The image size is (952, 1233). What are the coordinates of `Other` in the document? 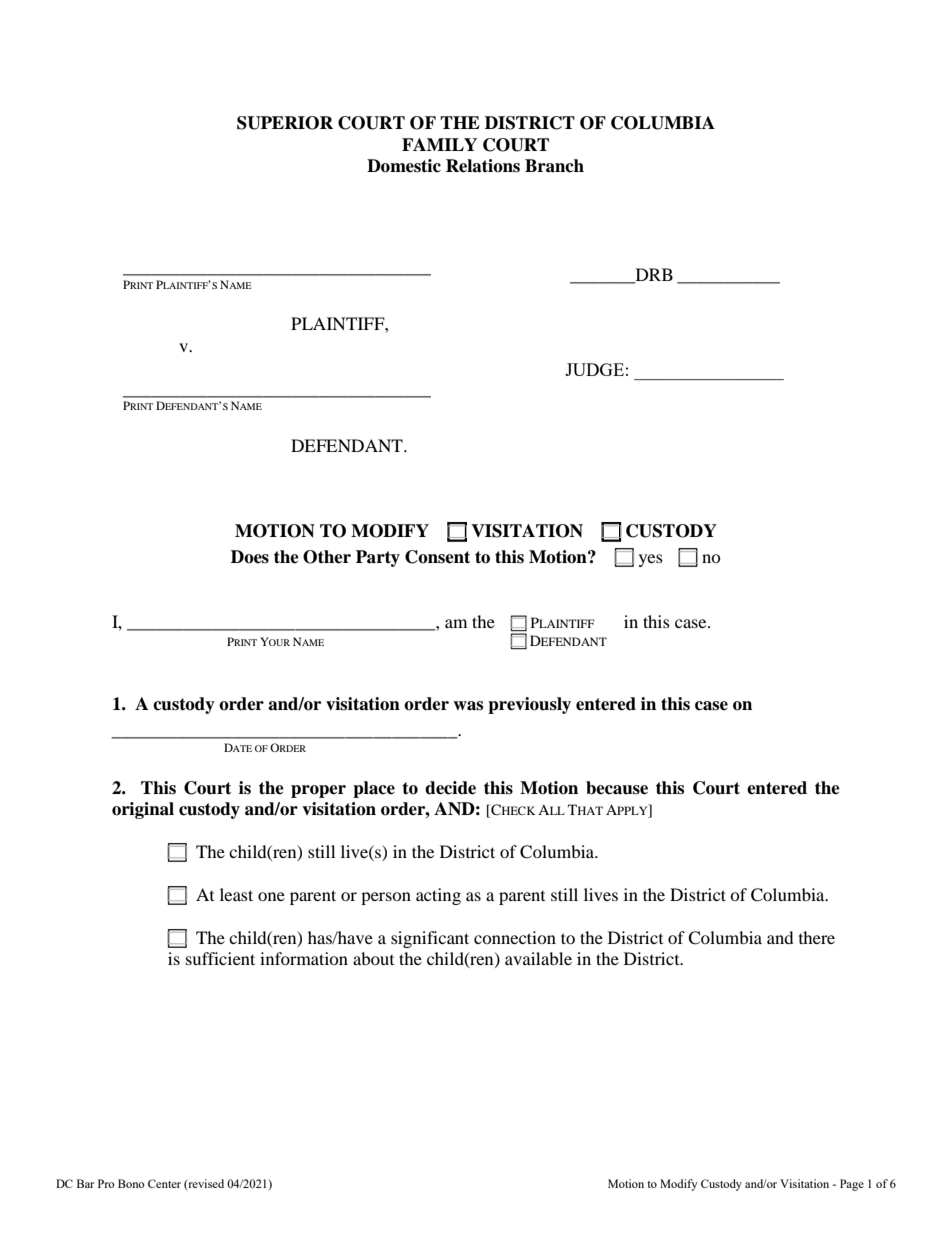 It's located at (327, 557).
